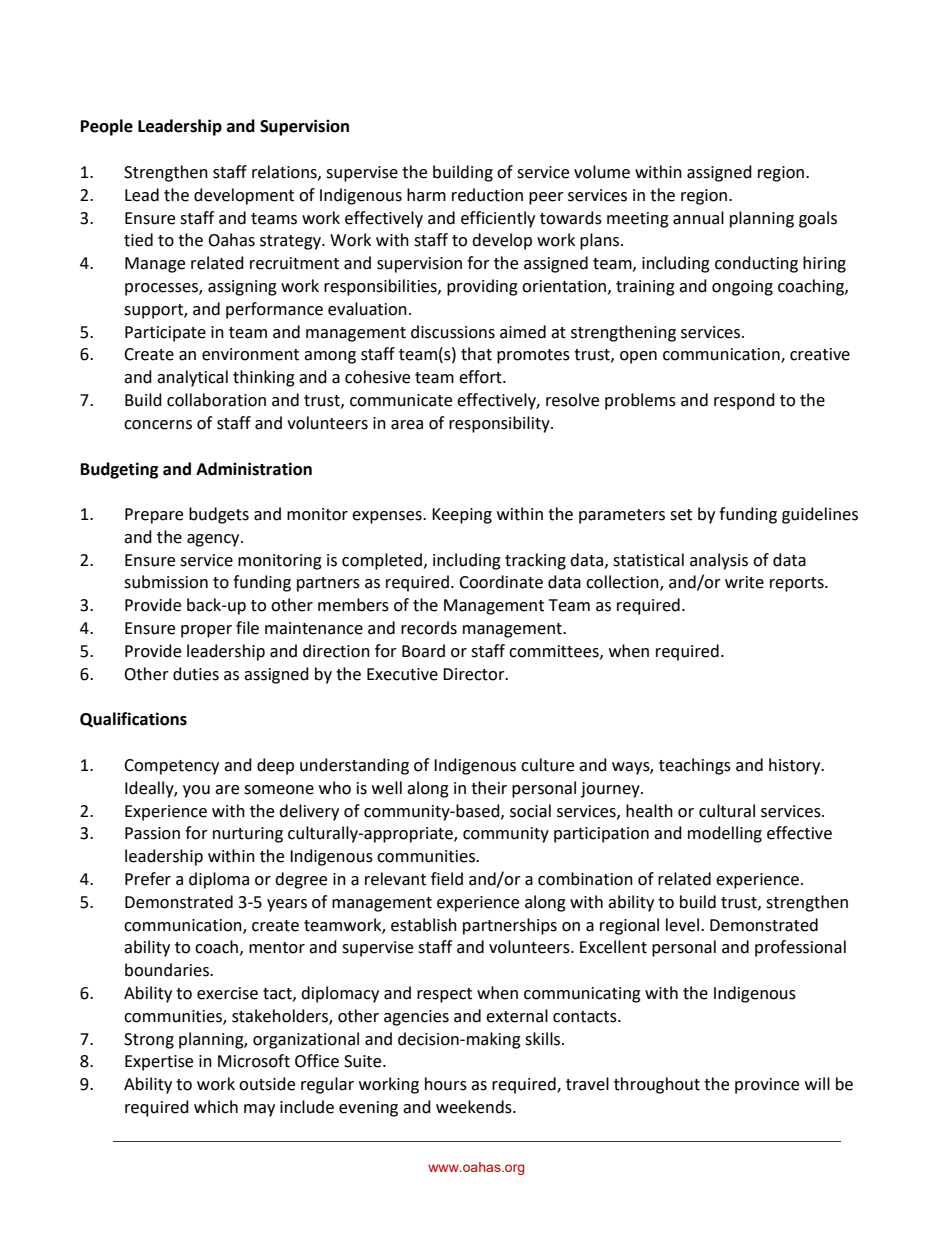 This screenshot has height=1233, width=952. Describe the element at coordinates (453, 332) in the screenshot. I see `discussions` at that location.
